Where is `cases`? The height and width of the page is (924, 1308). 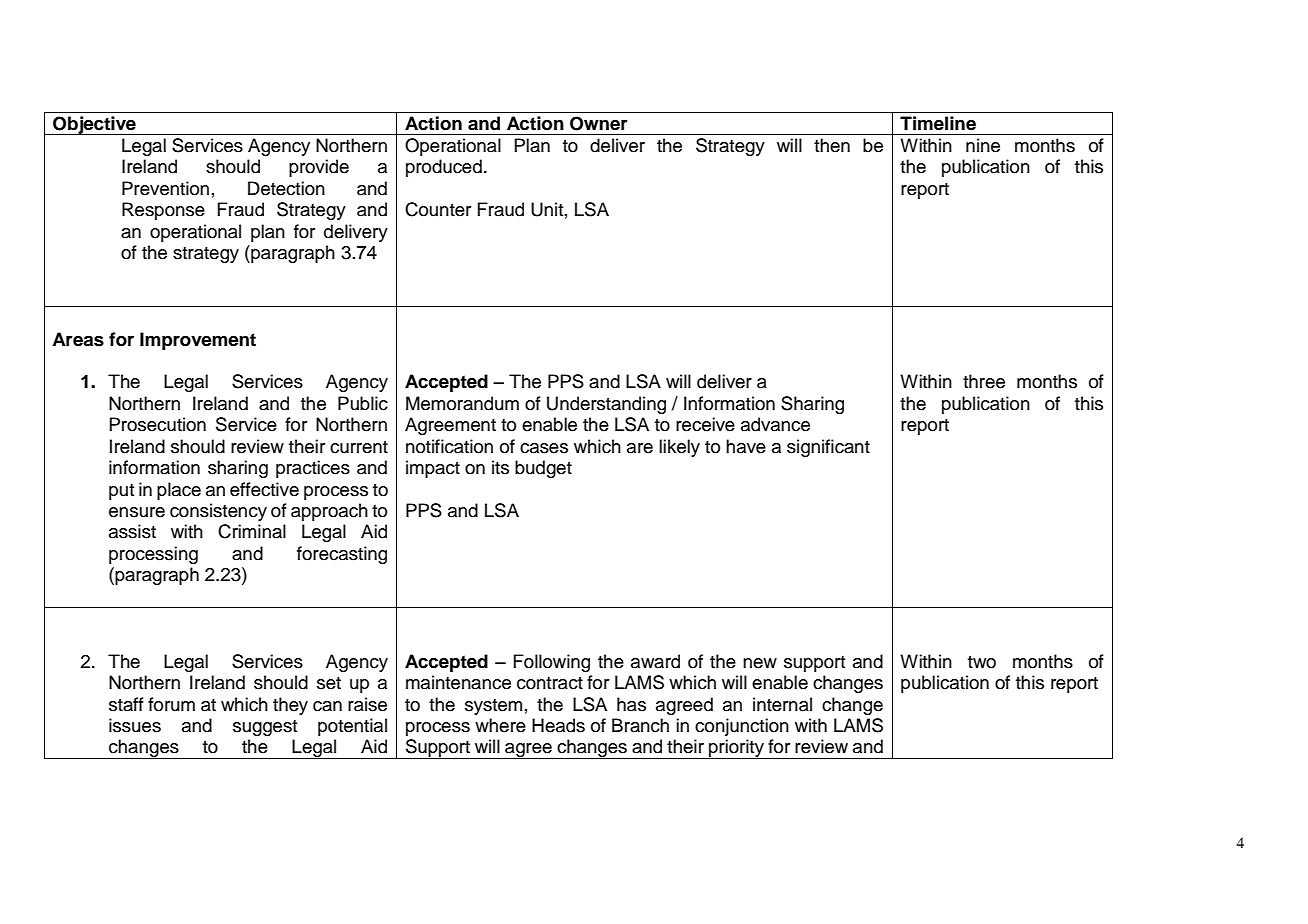
cases is located at coordinates (544, 448).
